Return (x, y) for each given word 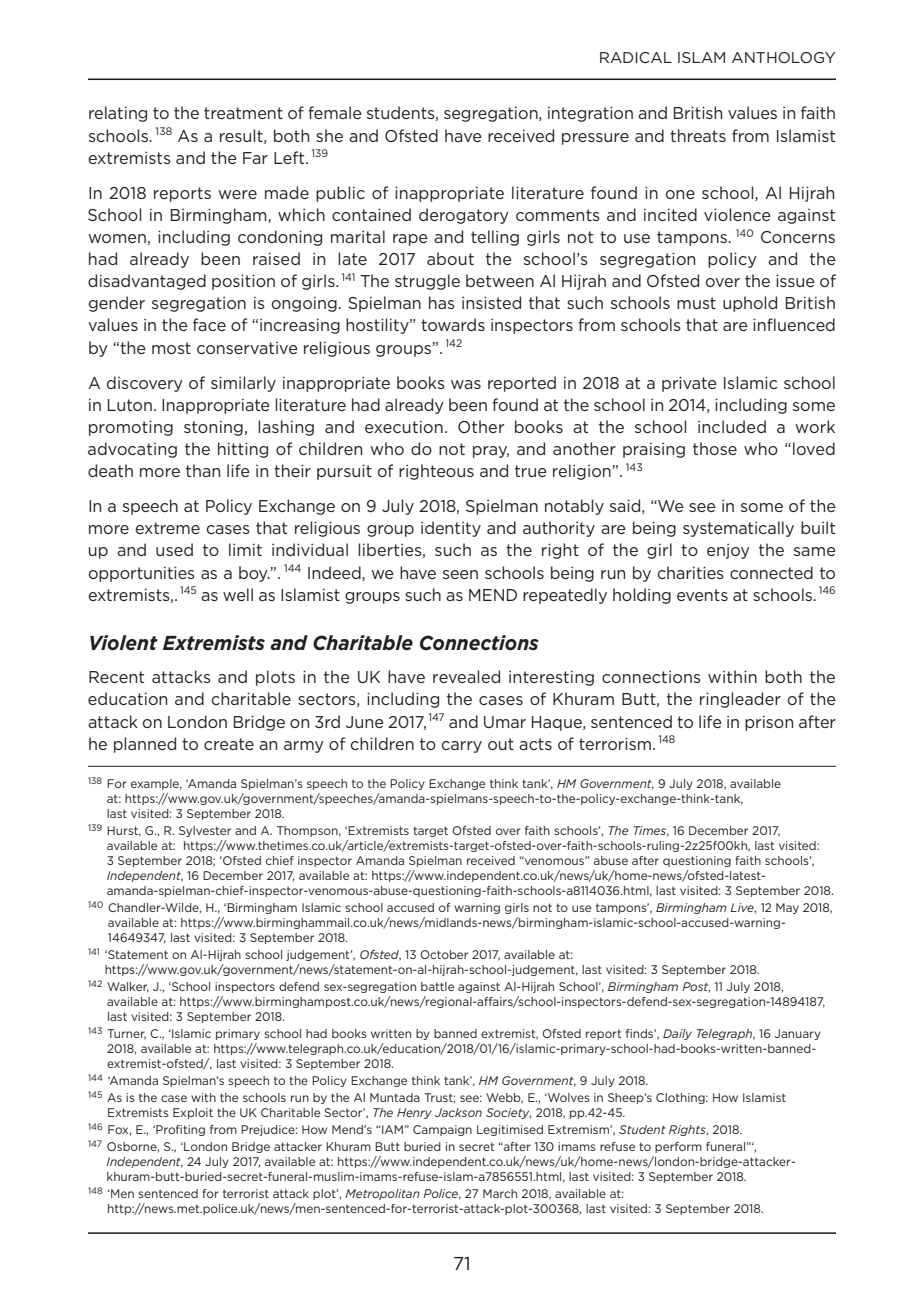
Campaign (442, 1130)
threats (698, 135)
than (203, 470)
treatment (243, 113)
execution (404, 427)
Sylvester (205, 831)
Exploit (193, 1113)
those (715, 448)
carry (461, 747)
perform (678, 1147)
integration (590, 114)
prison (769, 723)
